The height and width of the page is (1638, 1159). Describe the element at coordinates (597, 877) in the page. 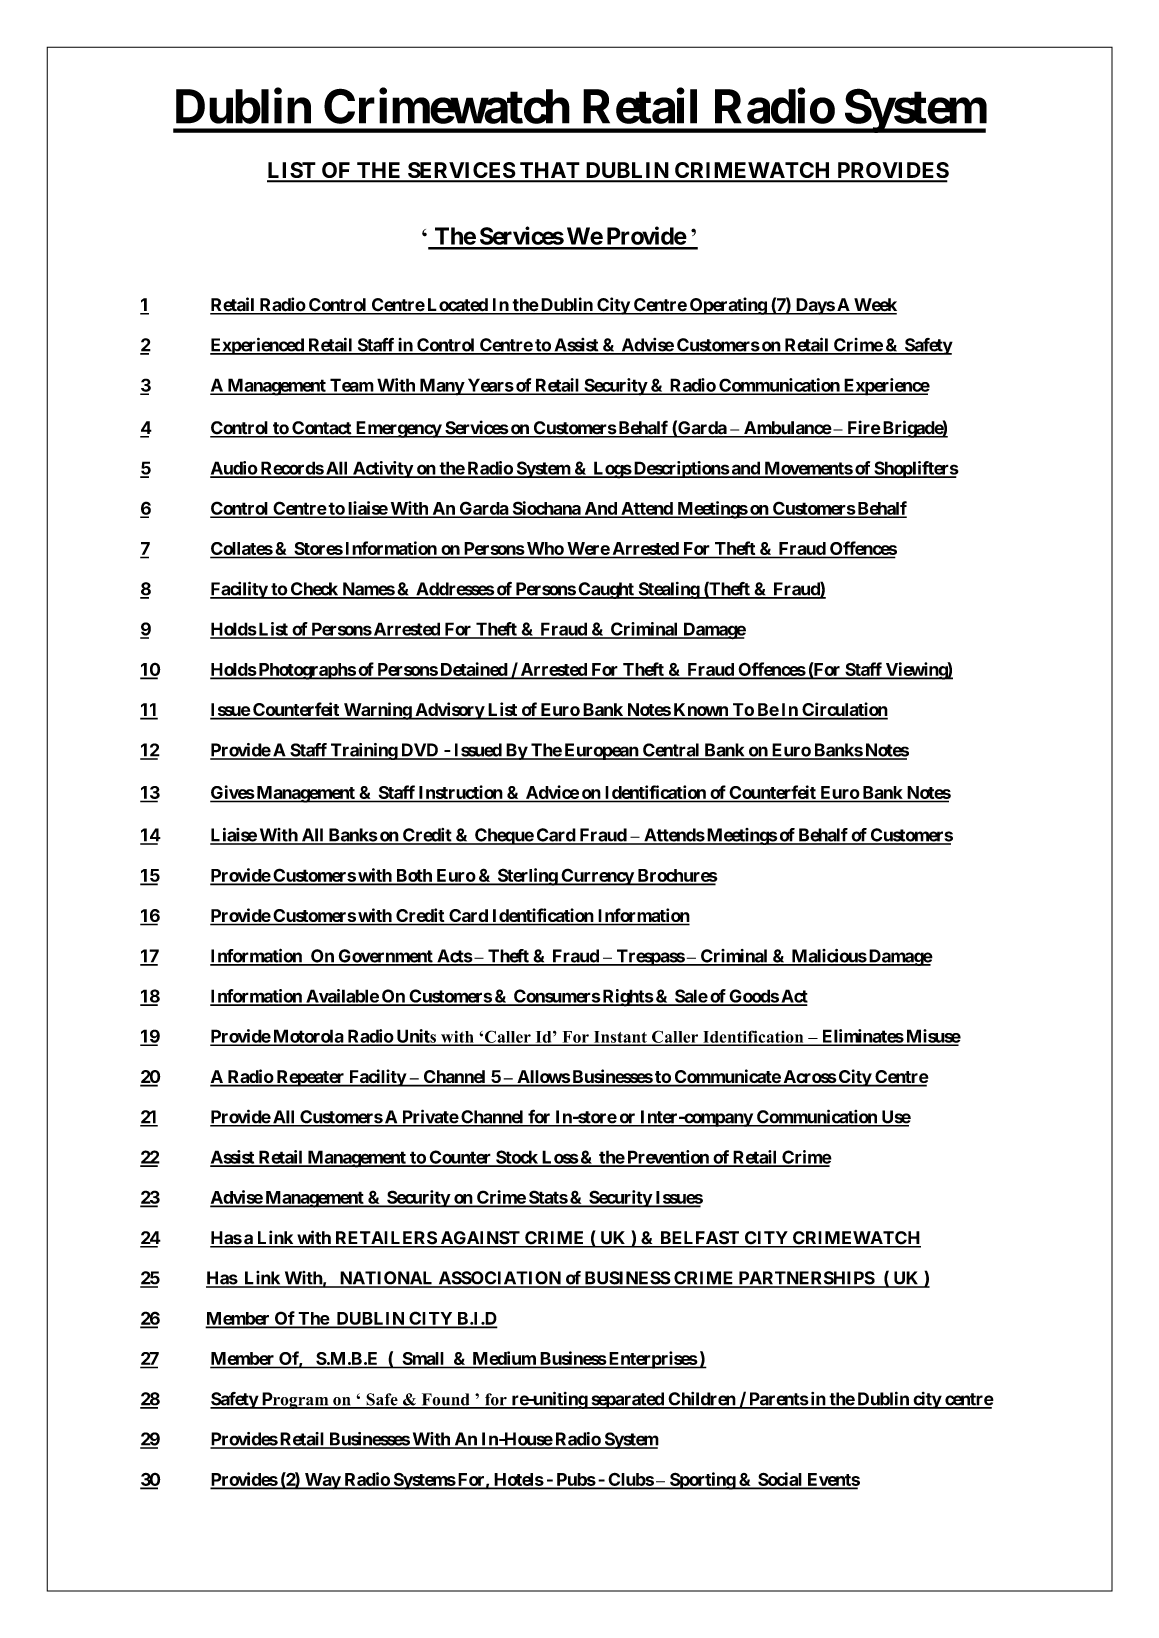

I see `Currency` at that location.
